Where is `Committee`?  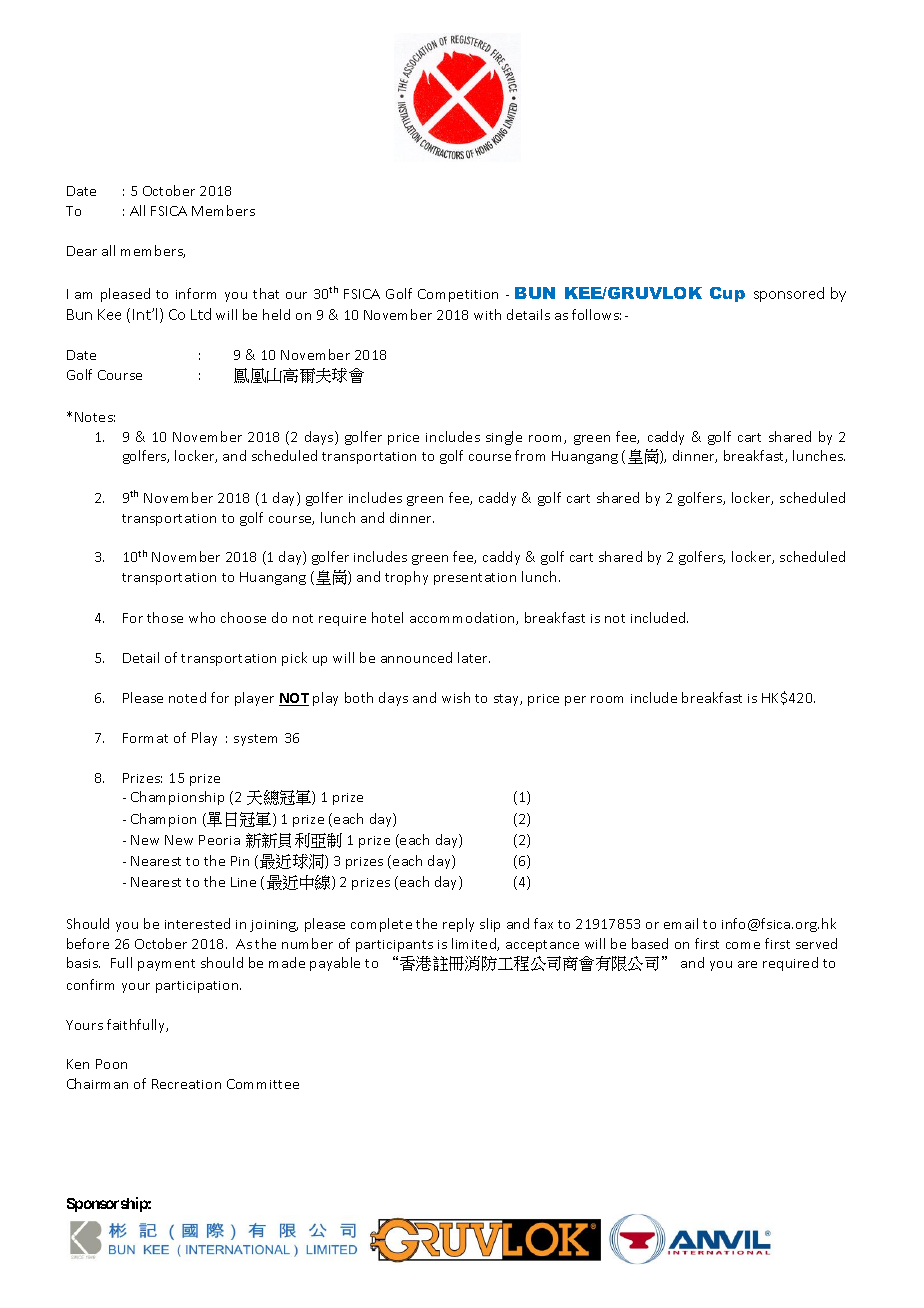 Committee is located at coordinates (263, 1084).
